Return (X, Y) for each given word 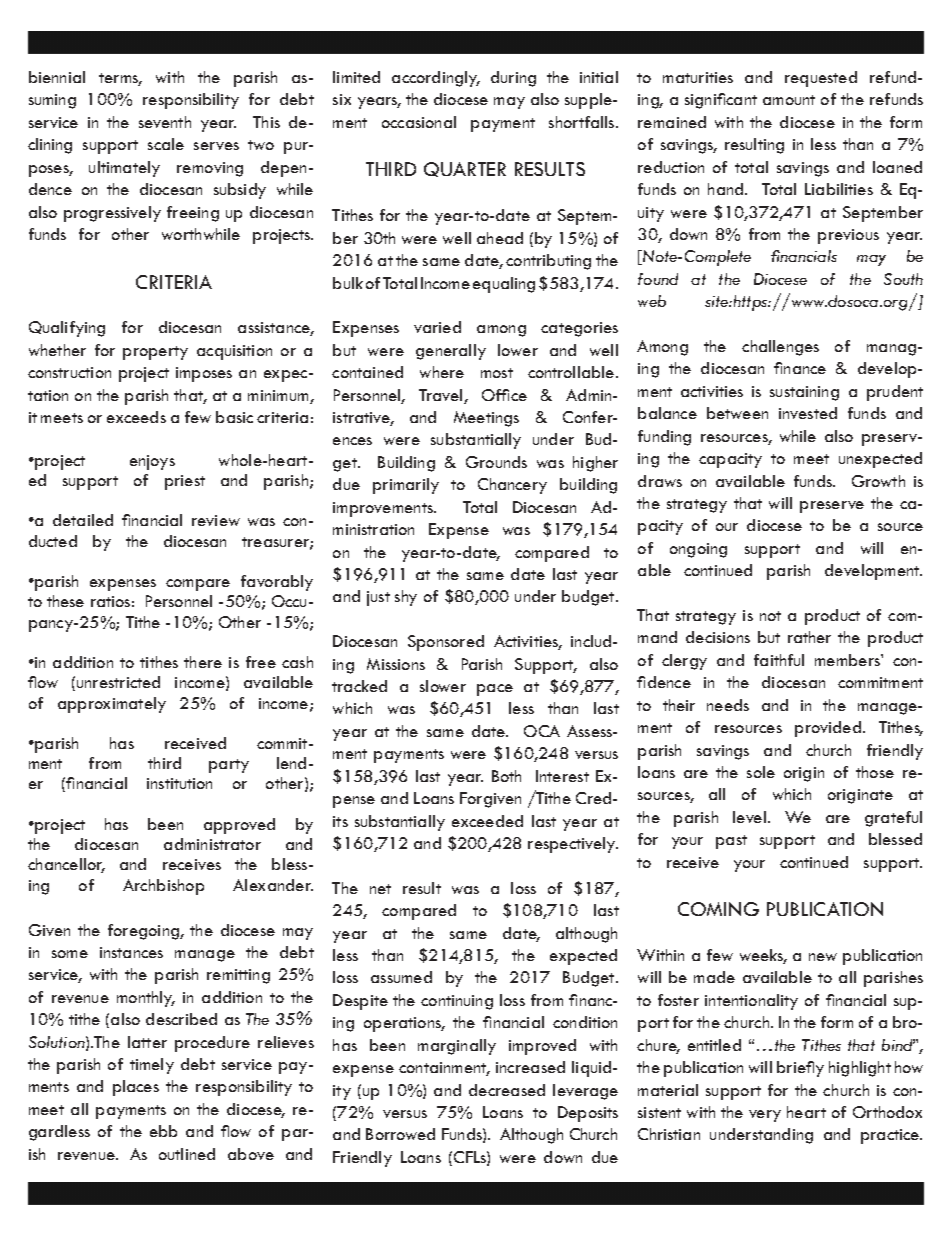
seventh (165, 122)
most (497, 373)
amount (789, 100)
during (513, 79)
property (155, 353)
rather (809, 637)
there (203, 662)
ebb (163, 1131)
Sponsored (446, 643)
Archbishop (163, 887)
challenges (780, 348)
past (731, 842)
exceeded (487, 821)
